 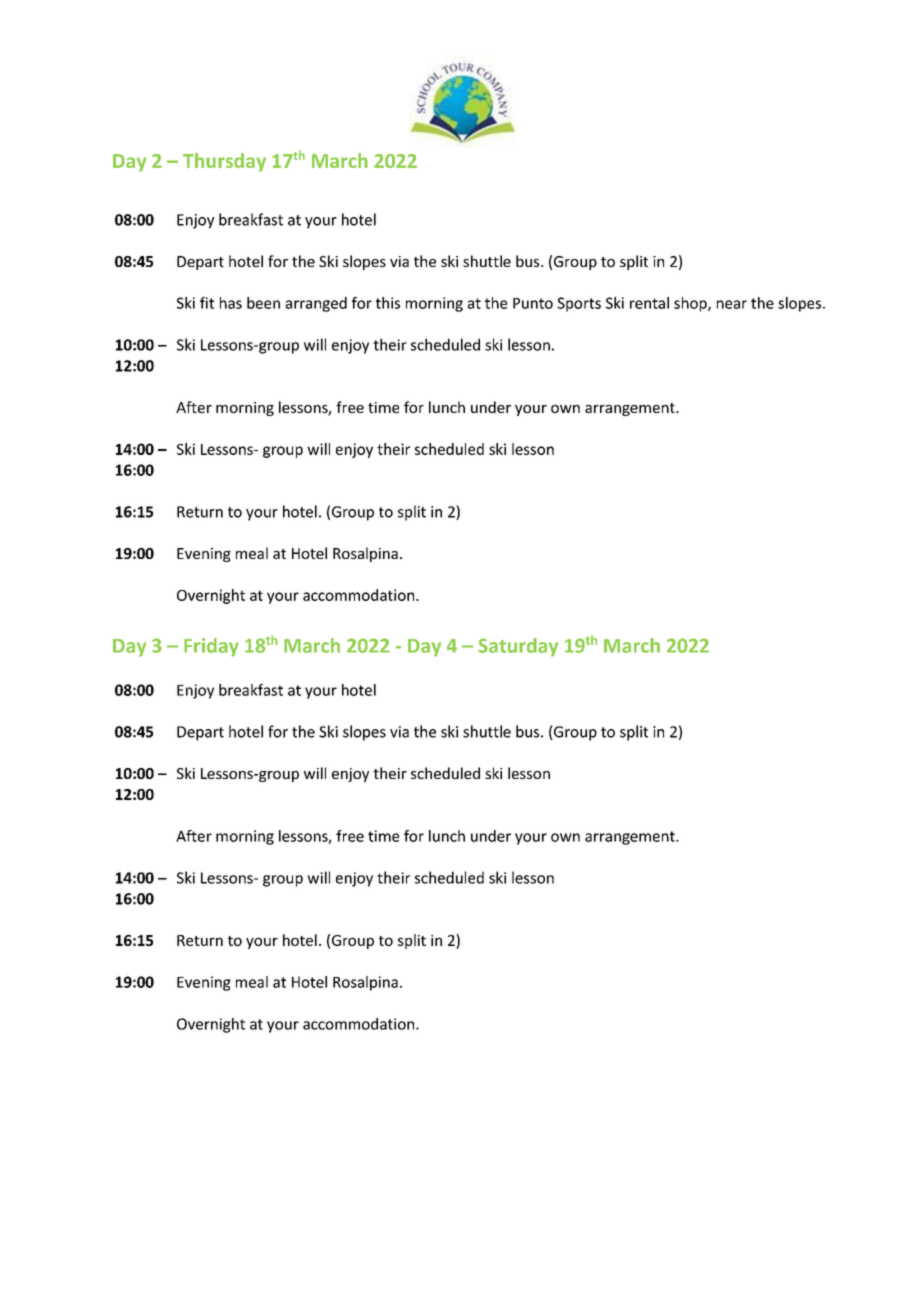 What do you see at coordinates (263, 303) in the page?
I see `been` at bounding box center [263, 303].
